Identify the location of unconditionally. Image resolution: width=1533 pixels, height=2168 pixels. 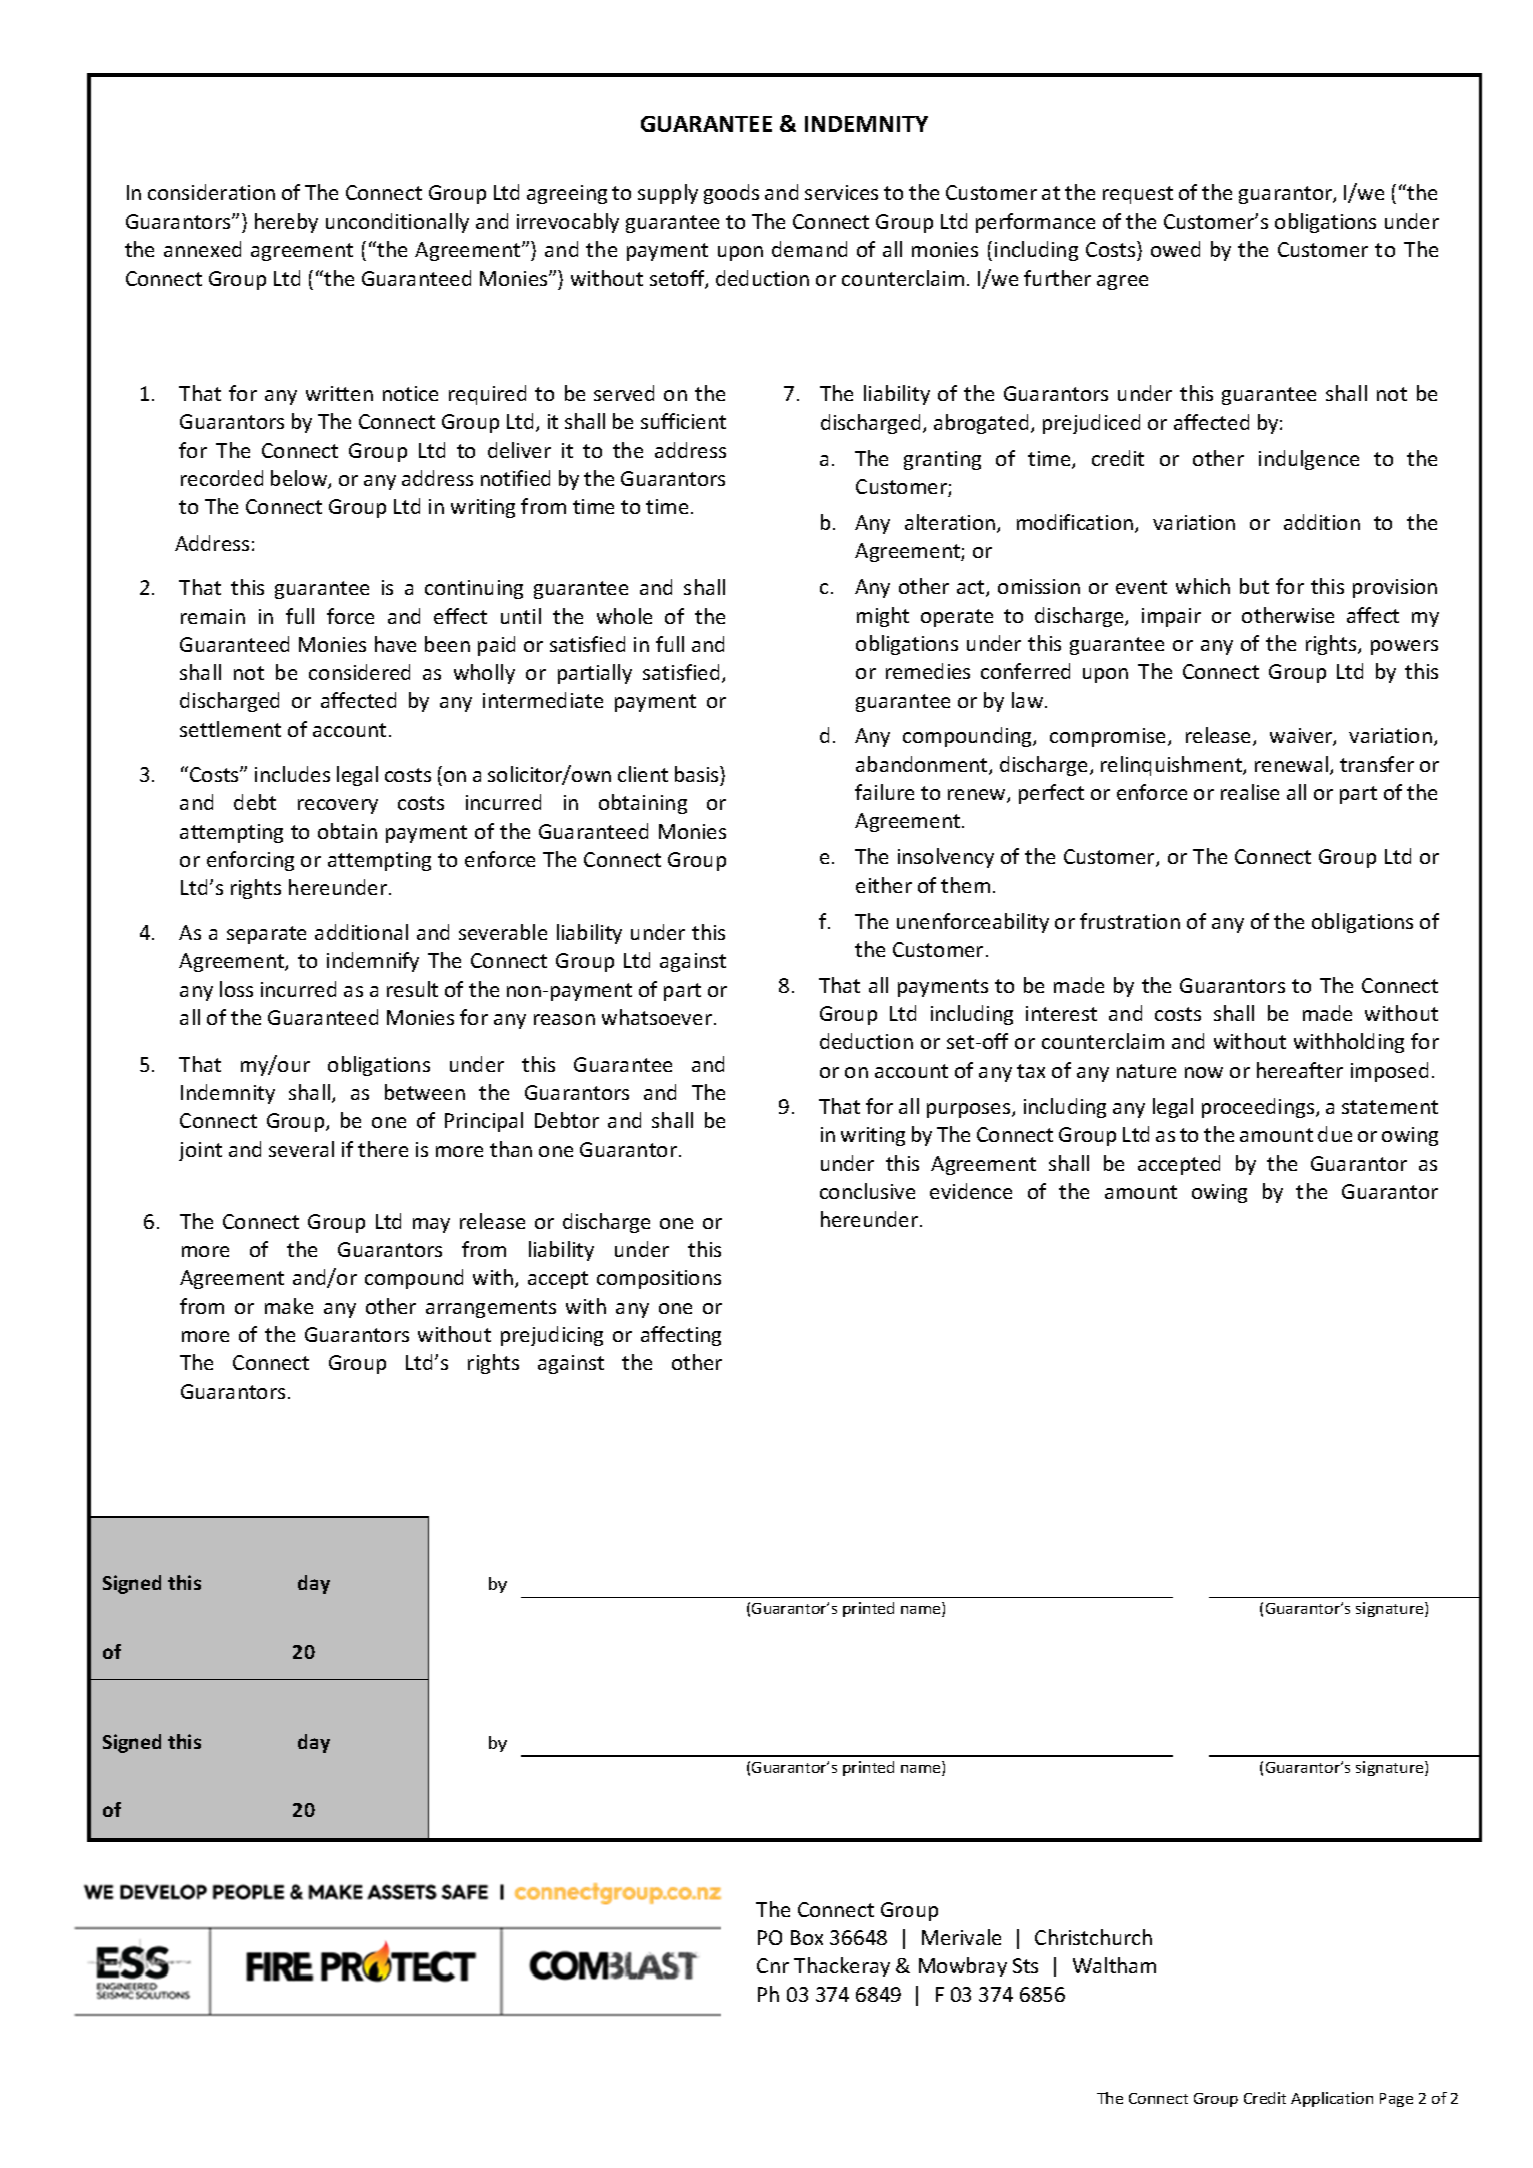
(397, 223).
